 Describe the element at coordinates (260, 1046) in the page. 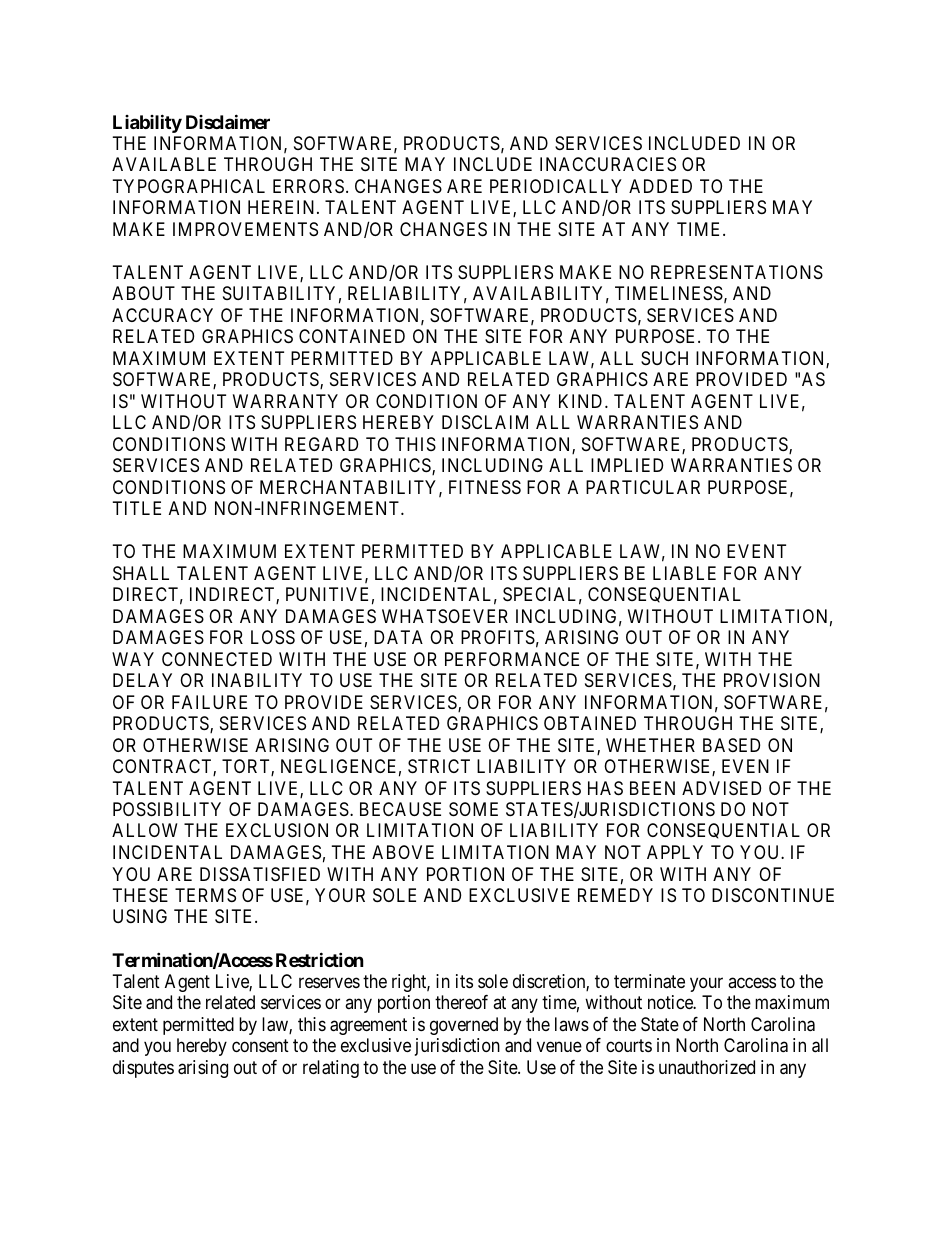

I see `consent` at that location.
